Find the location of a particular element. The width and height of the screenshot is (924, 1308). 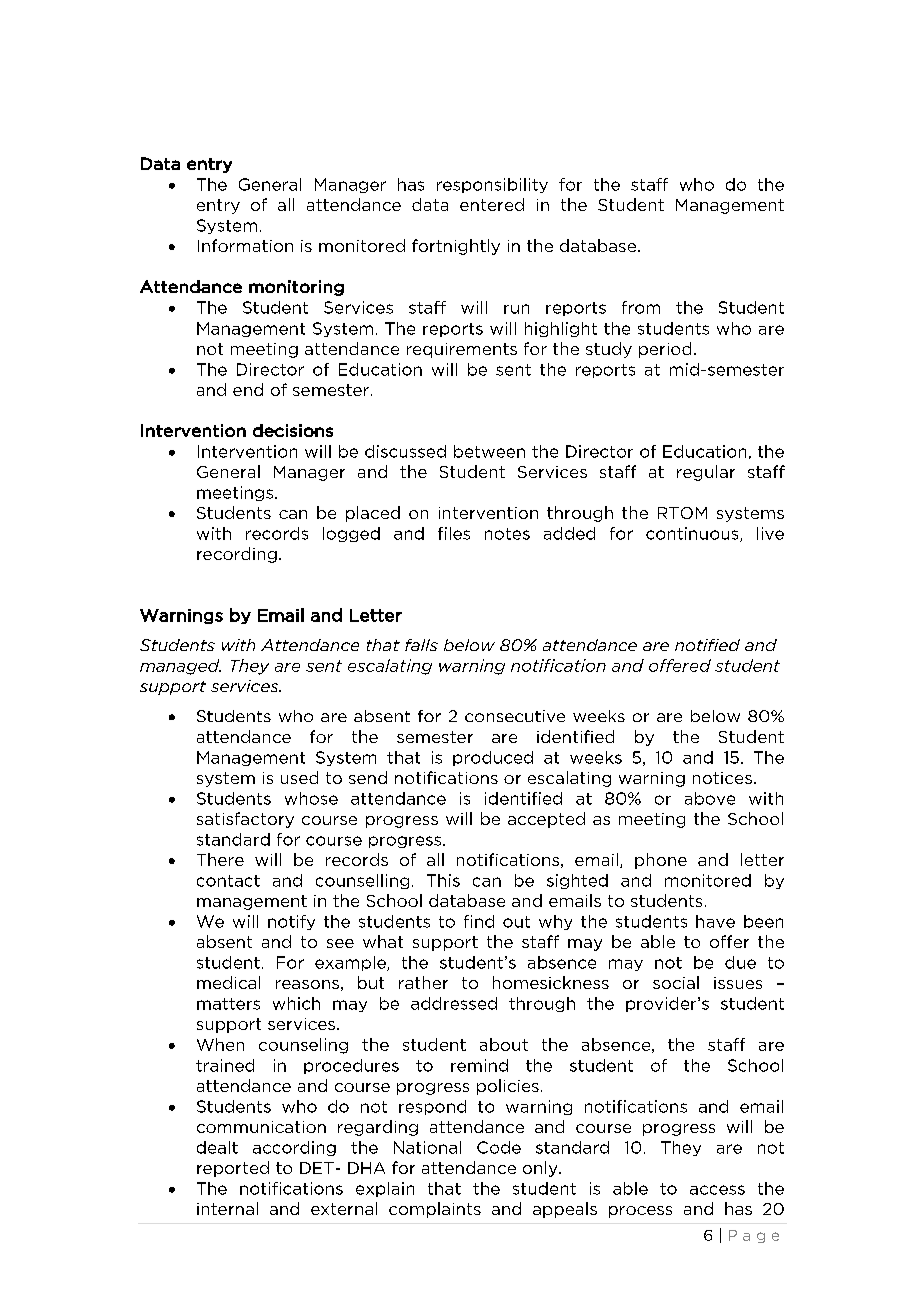

phone is located at coordinates (661, 861).
